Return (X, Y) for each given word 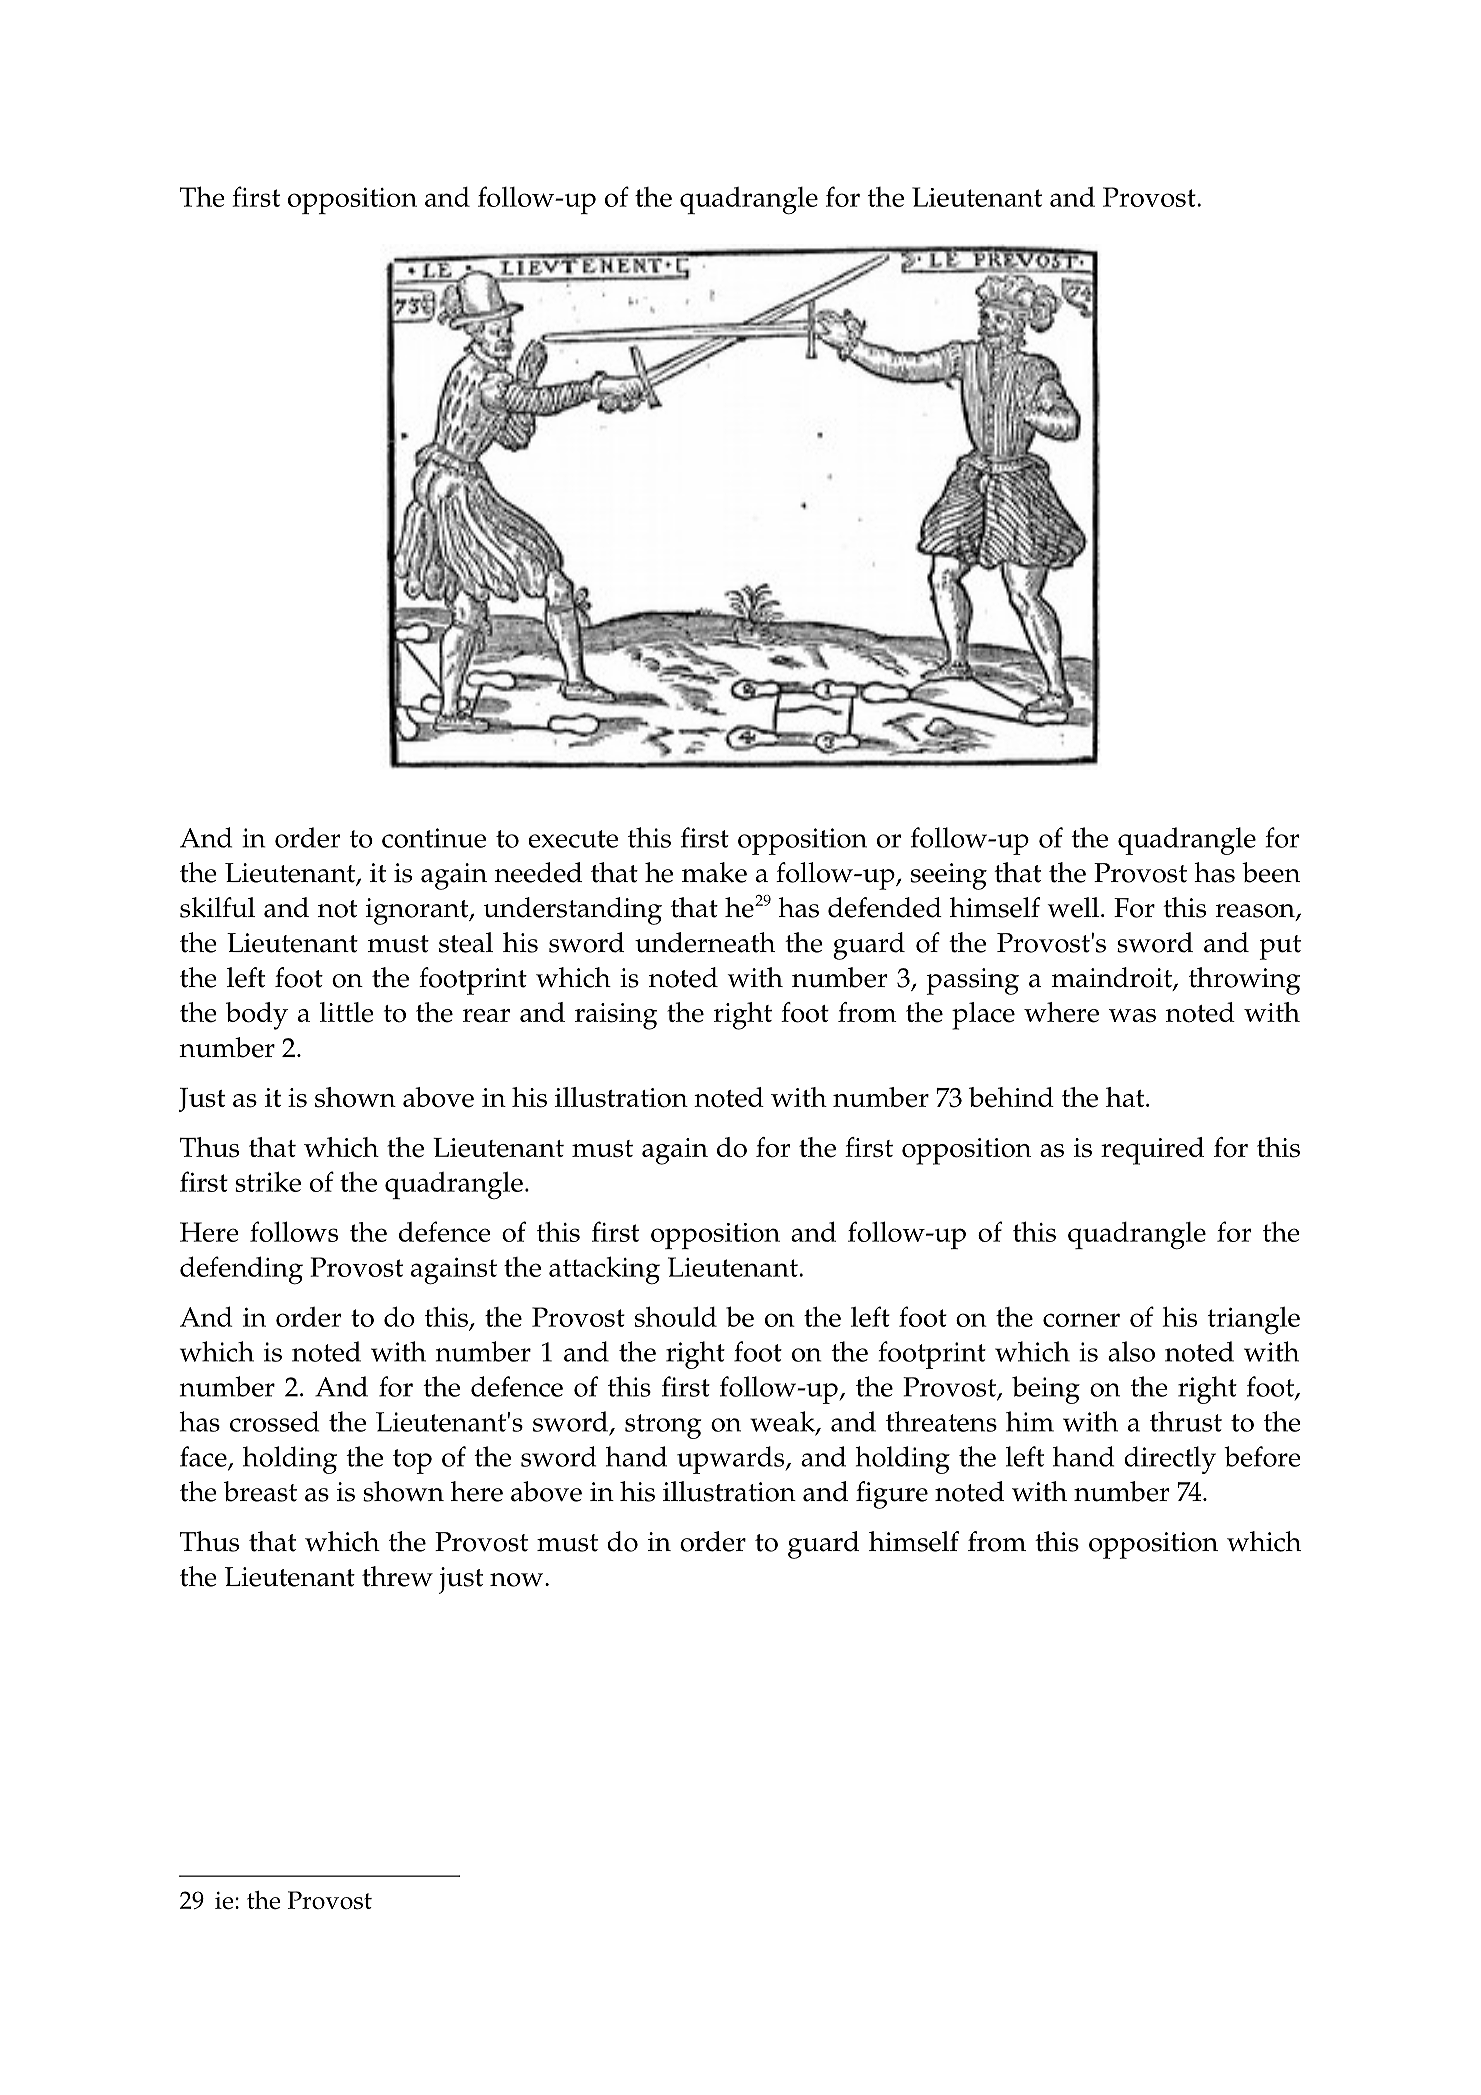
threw (397, 1576)
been (1271, 872)
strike (268, 1181)
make (714, 872)
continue (434, 838)
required (1152, 1151)
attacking (604, 1270)
